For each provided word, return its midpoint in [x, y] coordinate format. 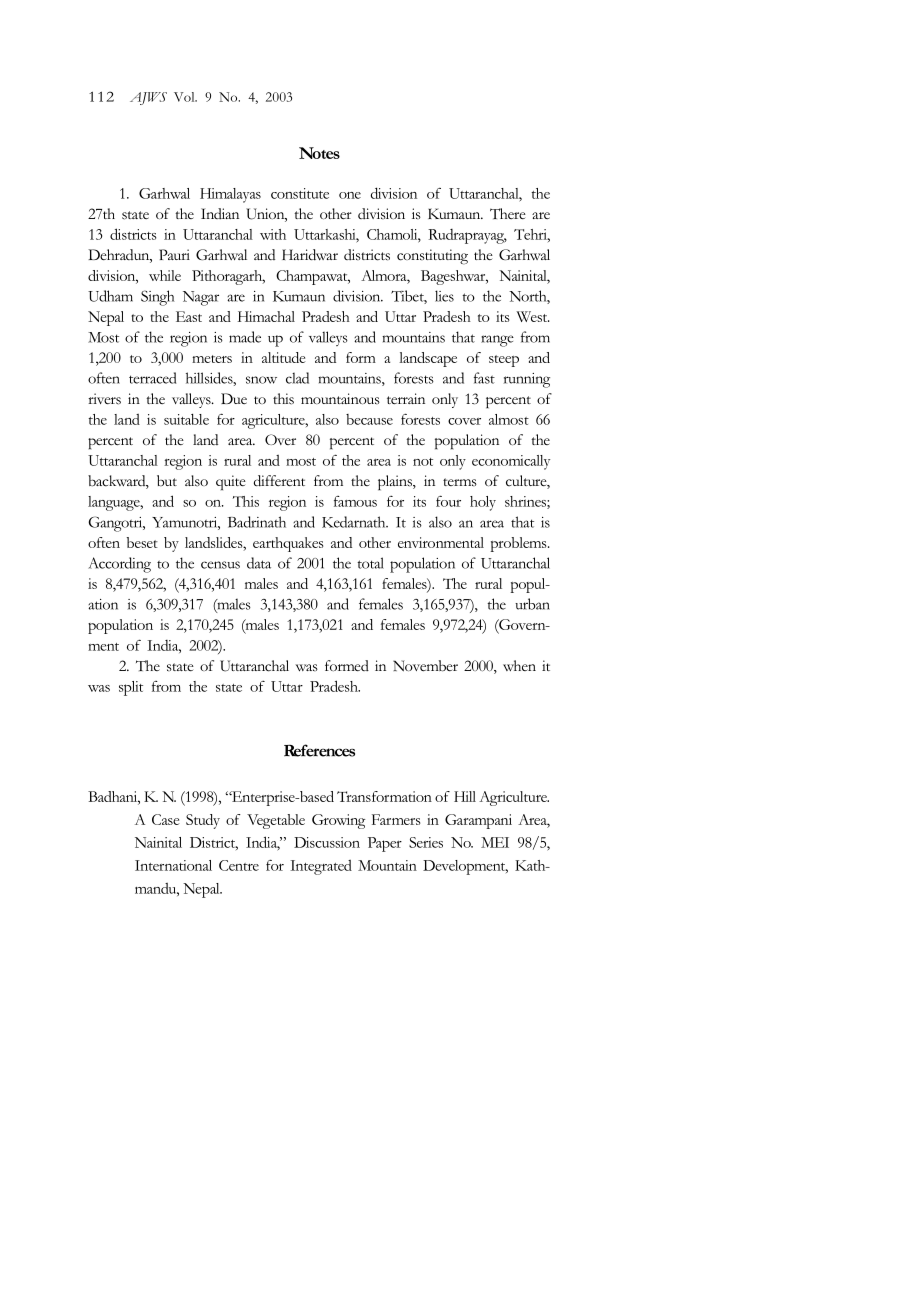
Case [166, 819]
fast [484, 378]
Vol [185, 97]
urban [532, 604]
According [119, 565]
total [370, 563]
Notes [319, 153]
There [508, 213]
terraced [152, 378]
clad [297, 378]
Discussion [327, 842]
